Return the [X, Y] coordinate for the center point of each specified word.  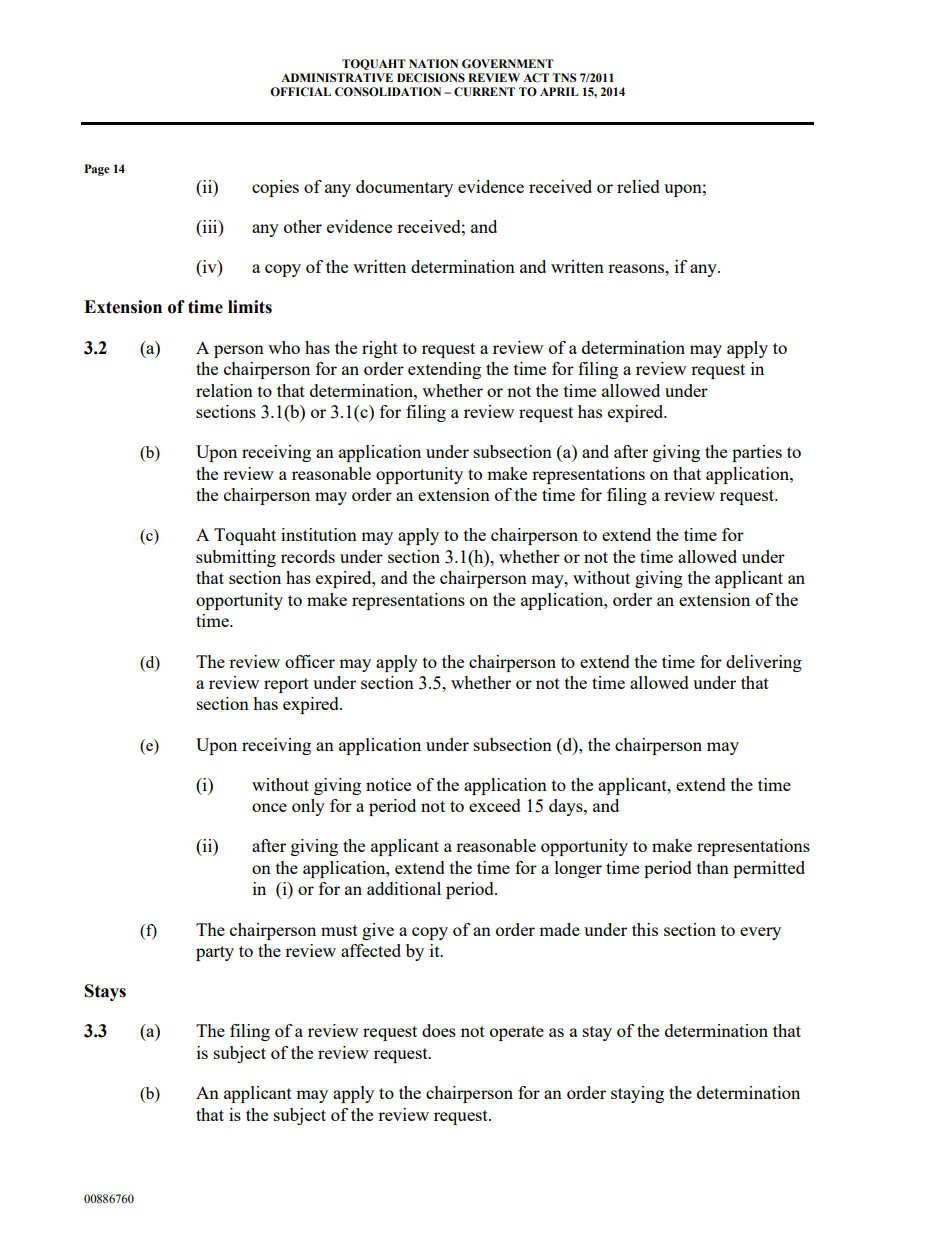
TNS [564, 77]
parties [757, 453]
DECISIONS [431, 78]
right [380, 349]
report [286, 685]
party [215, 953]
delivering [764, 663]
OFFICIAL [300, 92]
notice [388, 784]
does [439, 1030]
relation [224, 390]
